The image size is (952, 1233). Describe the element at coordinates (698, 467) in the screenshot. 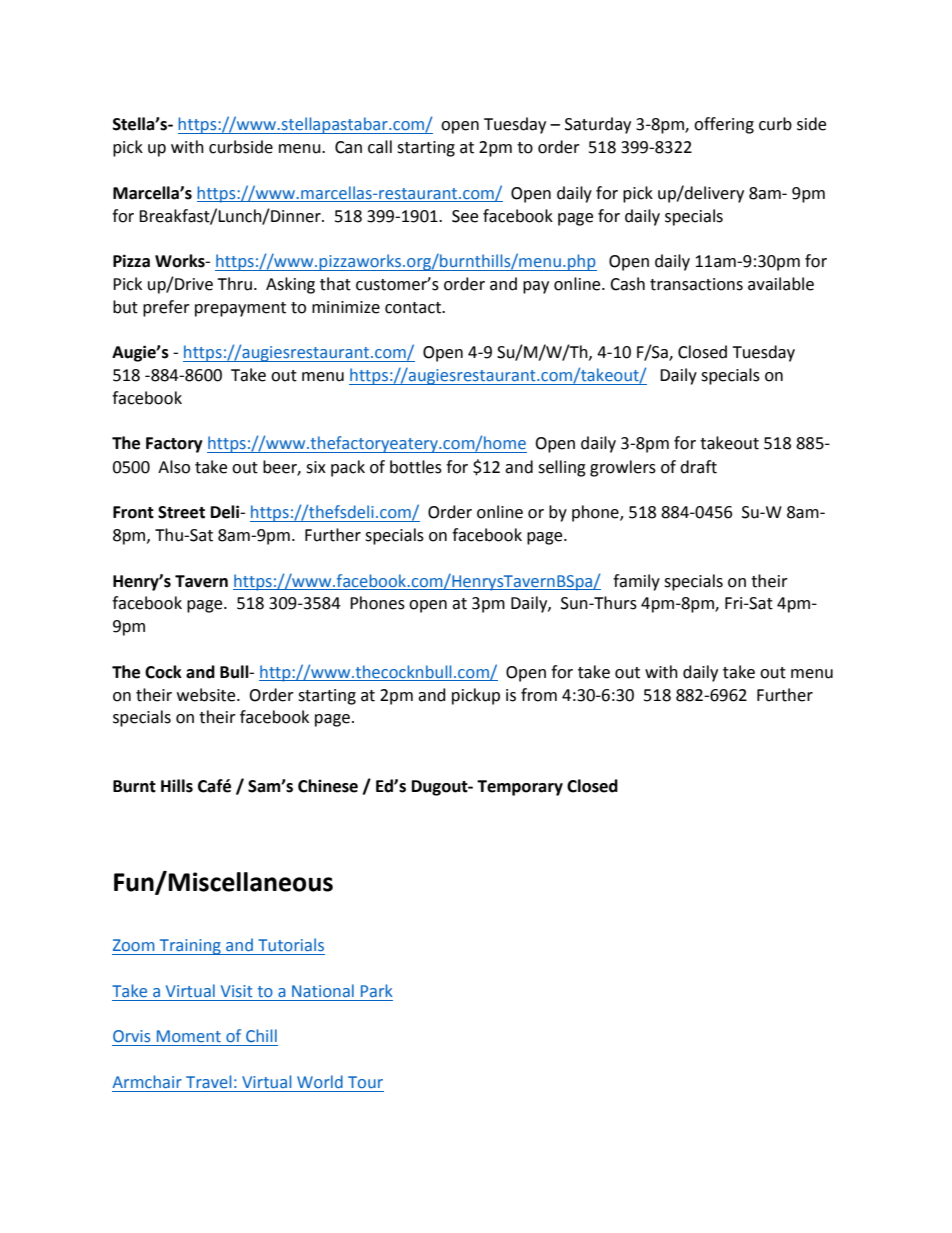

I see `draft` at that location.
